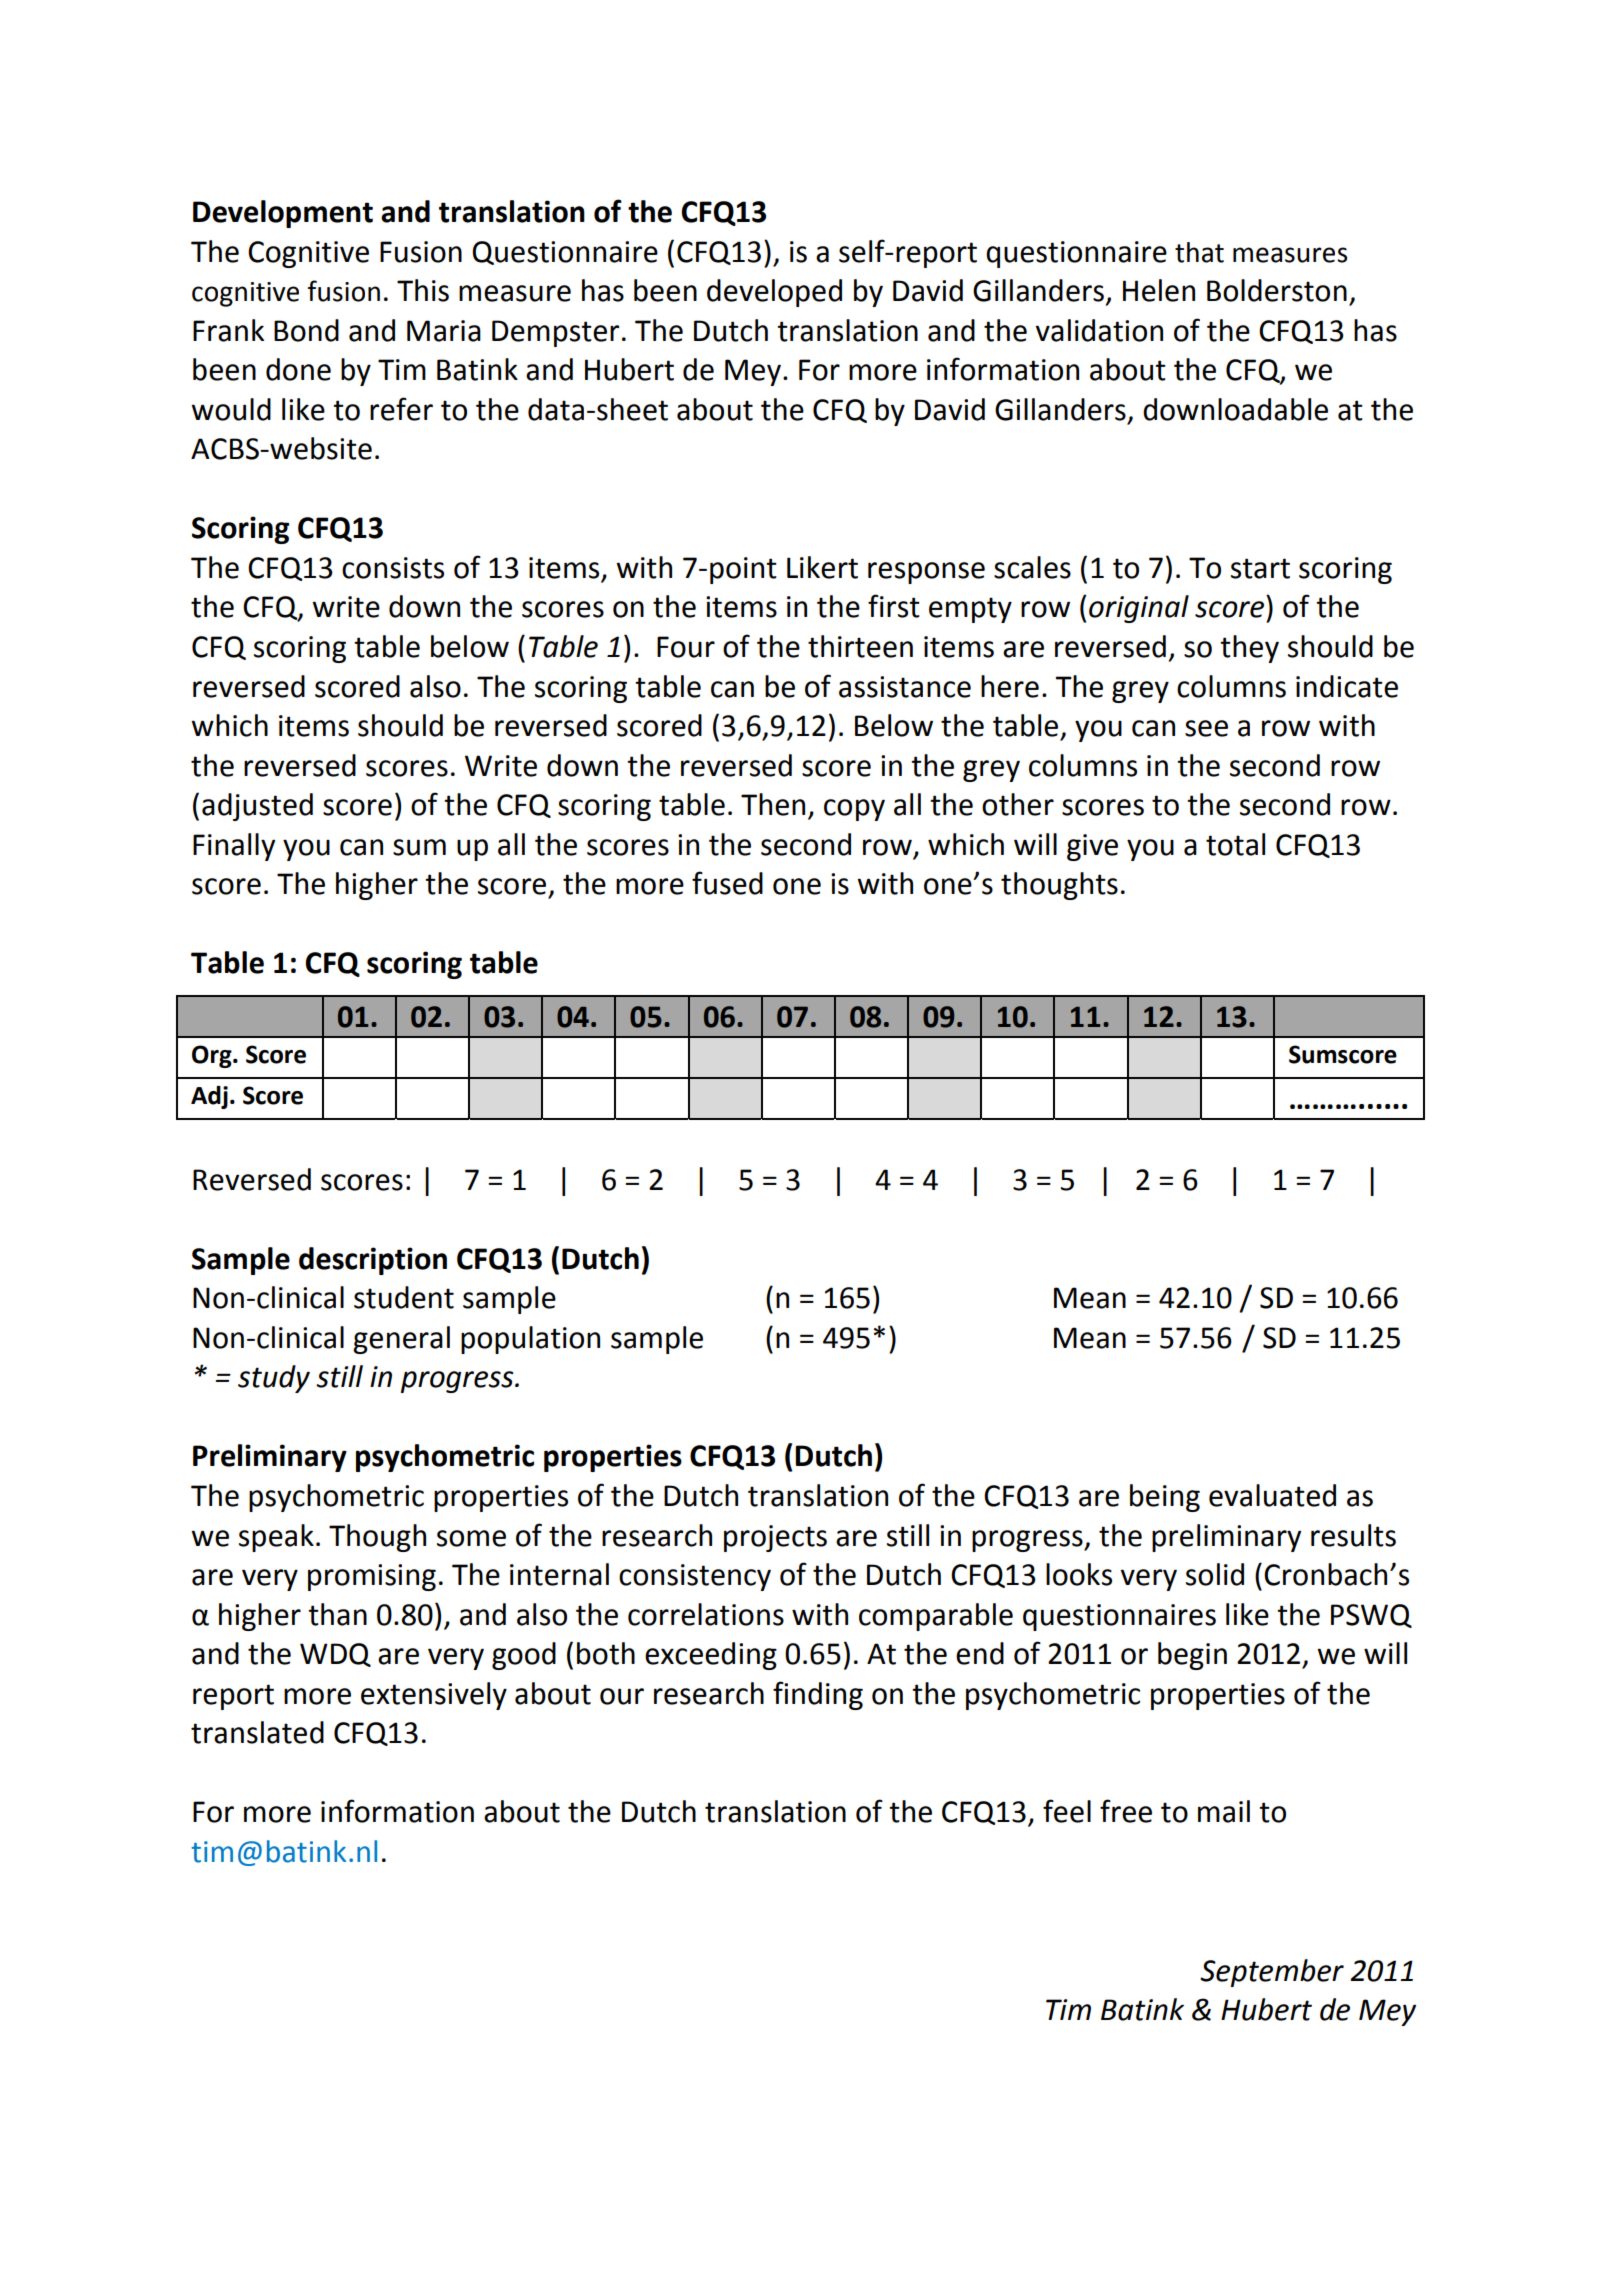 The image size is (1607, 2273). What do you see at coordinates (1165, 1498) in the screenshot?
I see `being` at bounding box center [1165, 1498].
